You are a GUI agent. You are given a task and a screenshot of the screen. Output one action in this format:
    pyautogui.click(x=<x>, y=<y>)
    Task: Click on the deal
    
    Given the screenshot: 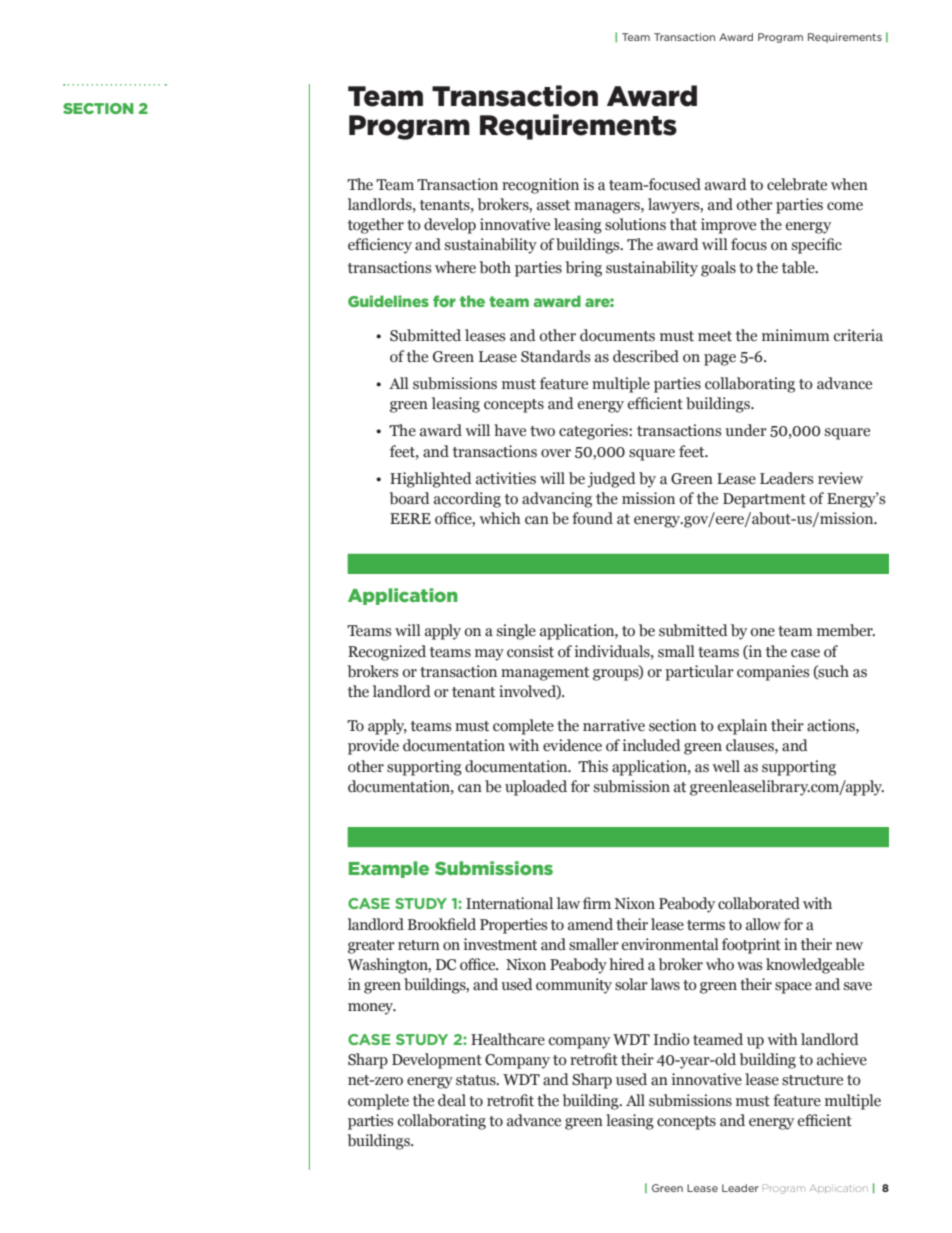 What is the action you would take?
    pyautogui.click(x=452, y=1100)
